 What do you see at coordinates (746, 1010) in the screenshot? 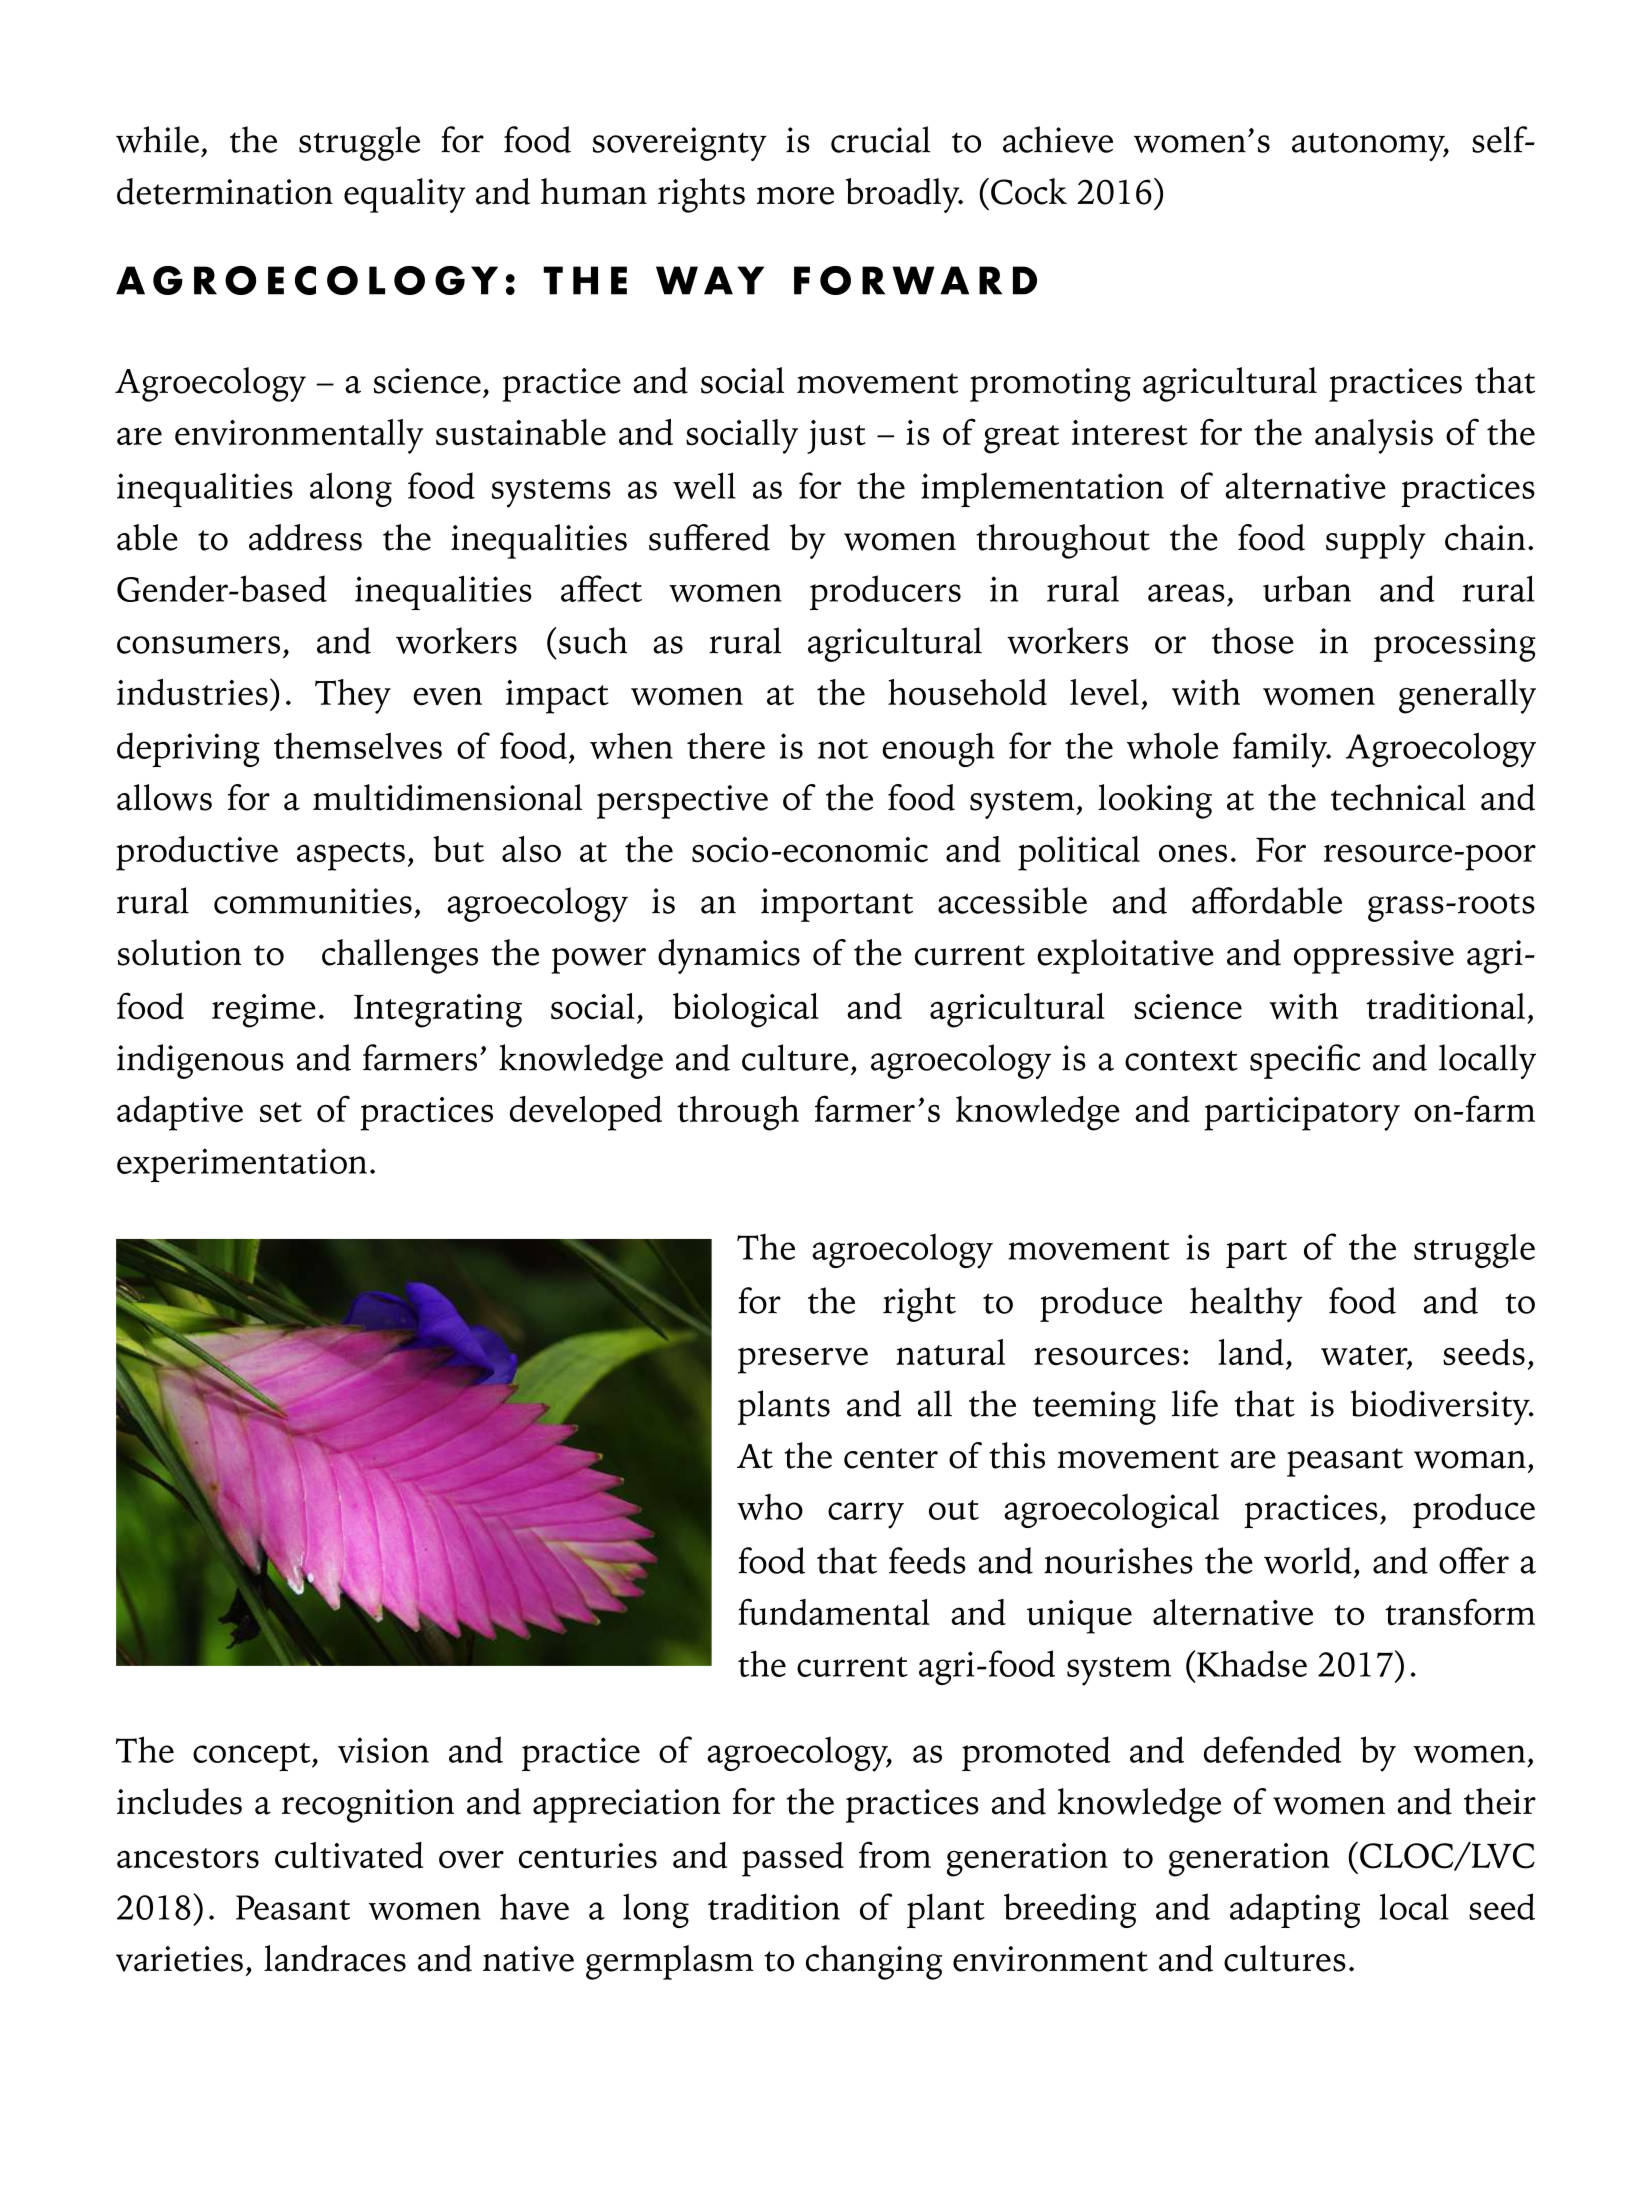
I see `biological` at bounding box center [746, 1010].
